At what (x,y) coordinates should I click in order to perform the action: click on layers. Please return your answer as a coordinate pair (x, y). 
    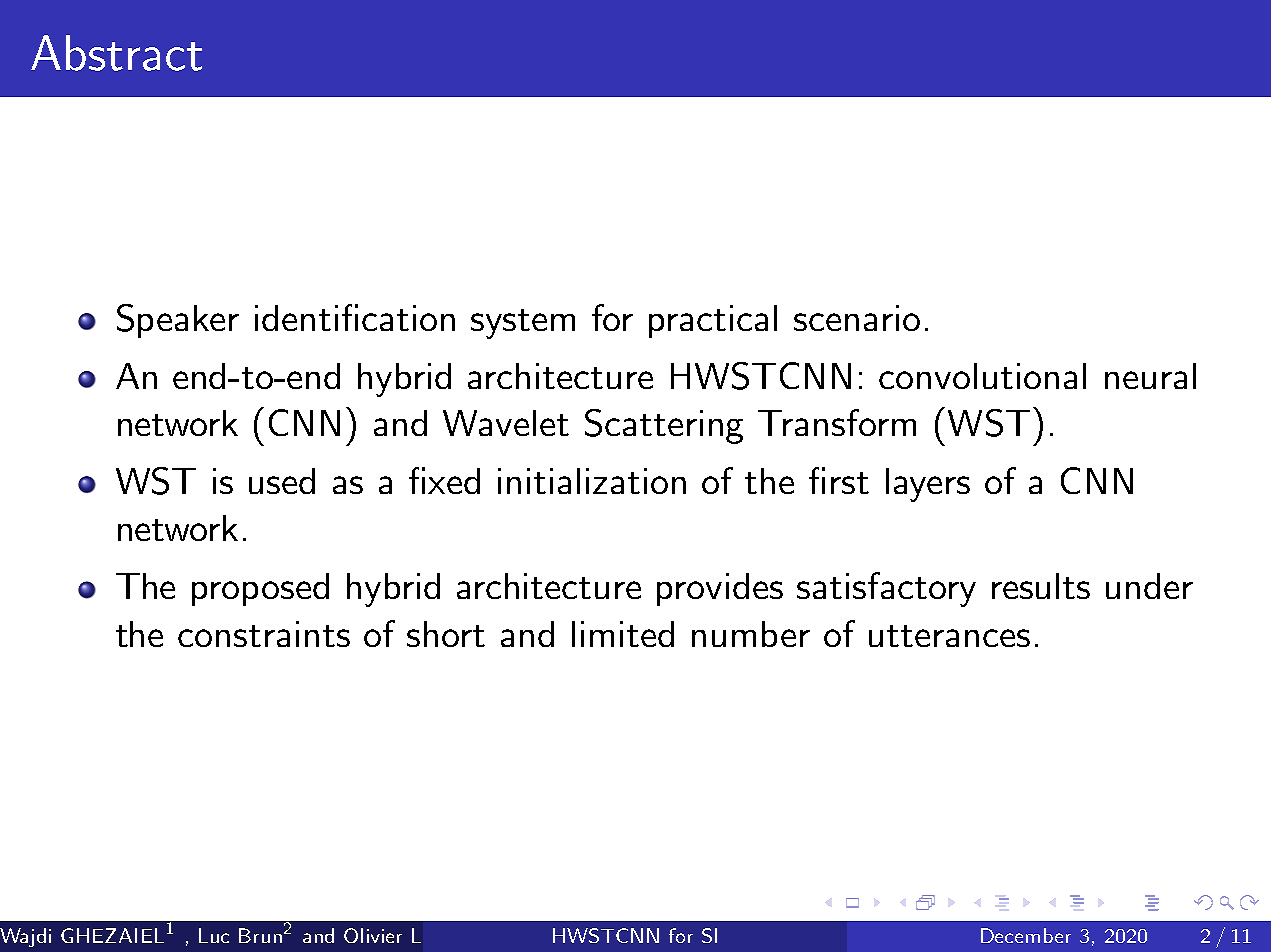
    Looking at the image, I should click on (928, 485).
